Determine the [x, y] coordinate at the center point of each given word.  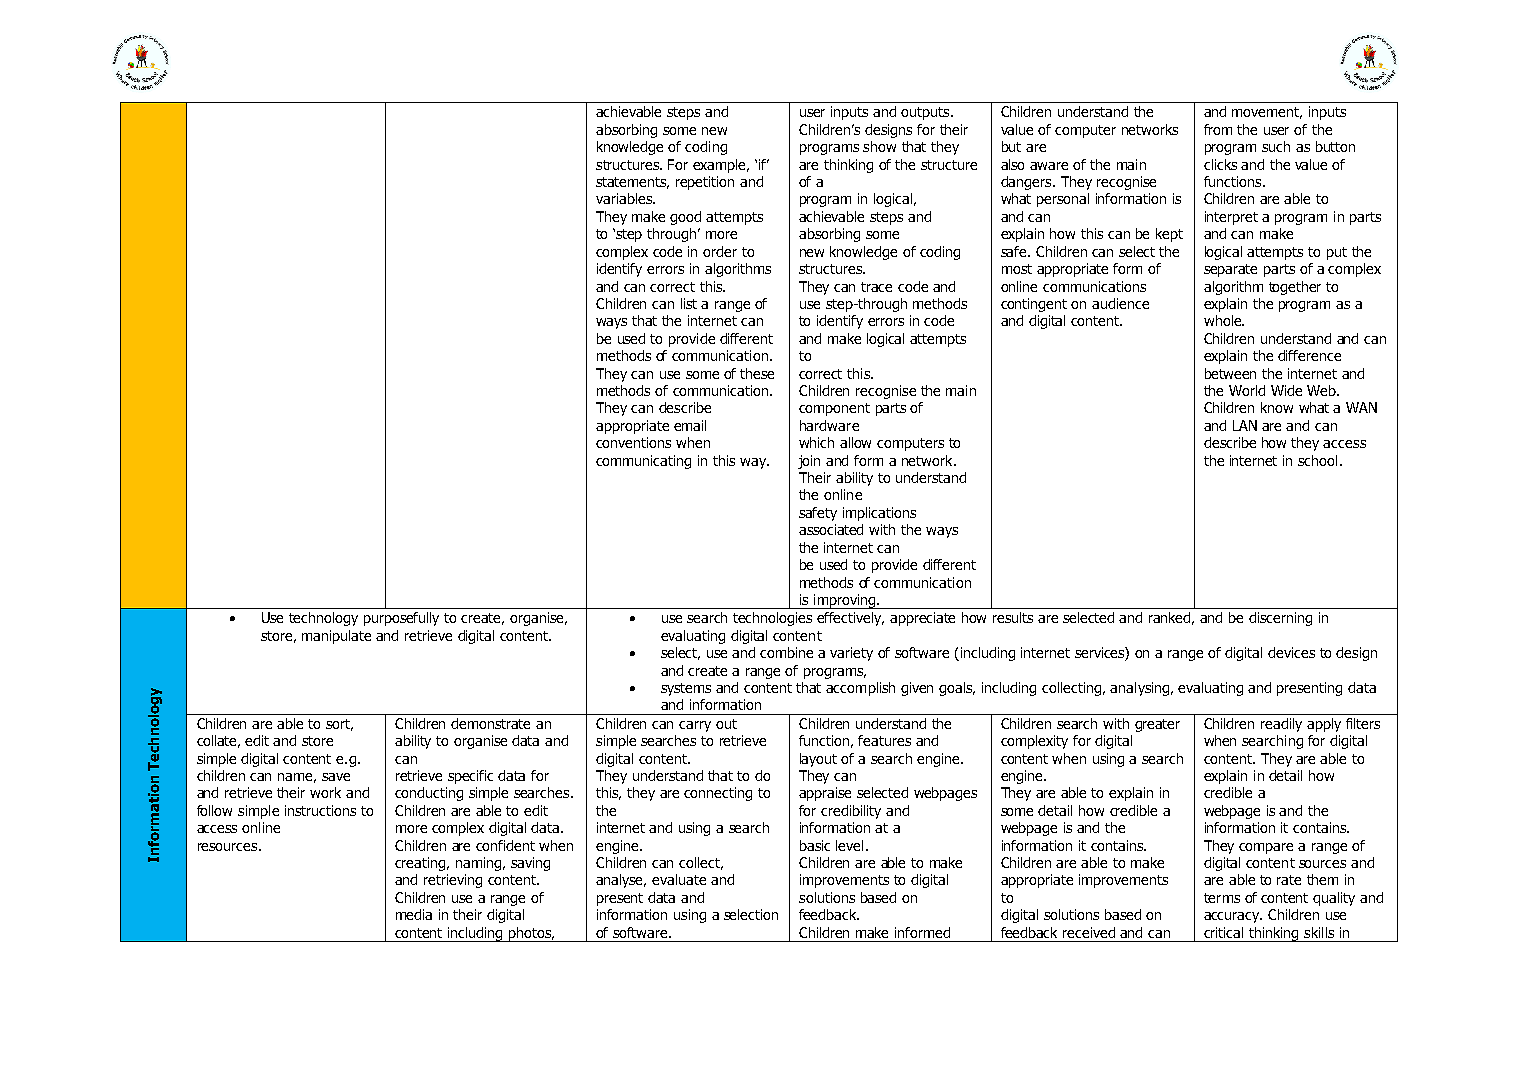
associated [831, 529]
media [414, 914]
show [879, 146]
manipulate [336, 637]
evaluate [679, 879]
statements [632, 183]
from [1218, 129]
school [1317, 460]
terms [1222, 898]
